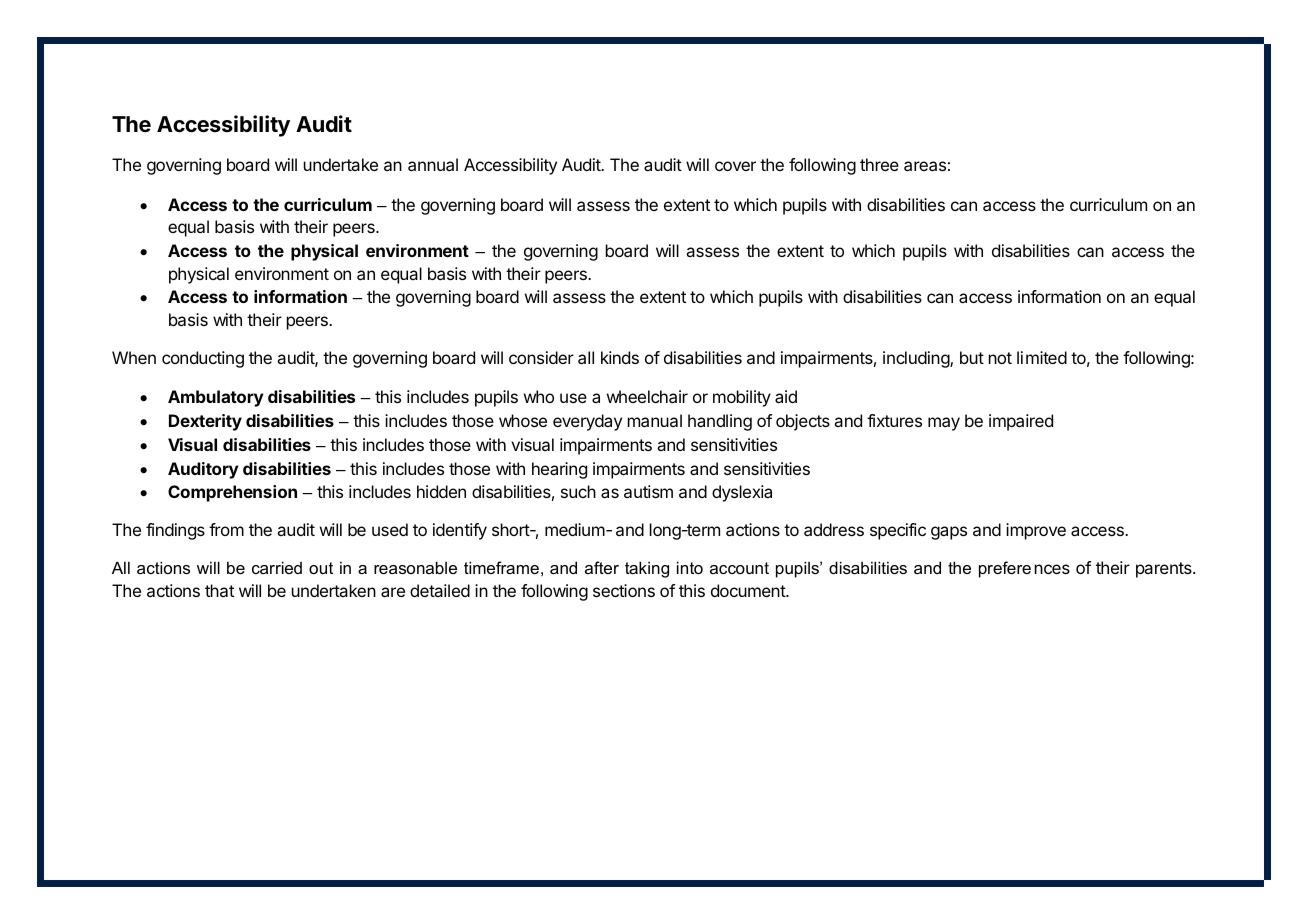  I want to click on three, so click(879, 164).
